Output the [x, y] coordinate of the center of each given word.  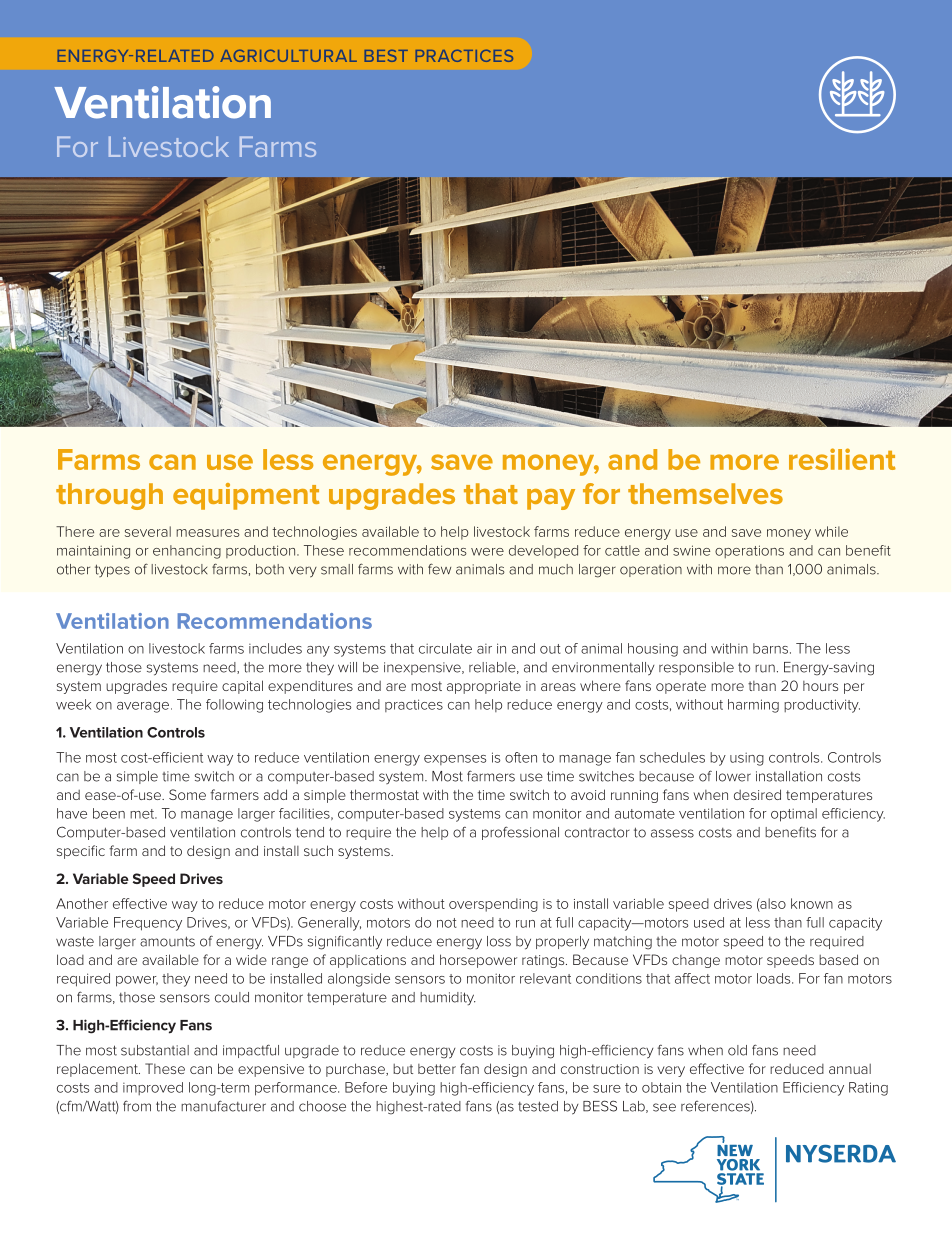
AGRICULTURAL [288, 55]
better [437, 1069]
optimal [794, 815]
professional [520, 833]
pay [551, 499]
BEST [386, 56]
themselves [705, 493]
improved [153, 1088]
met [143, 814]
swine [691, 550]
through [109, 496]
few [439, 569]
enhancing [187, 552]
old [737, 1050]
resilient [842, 459]
